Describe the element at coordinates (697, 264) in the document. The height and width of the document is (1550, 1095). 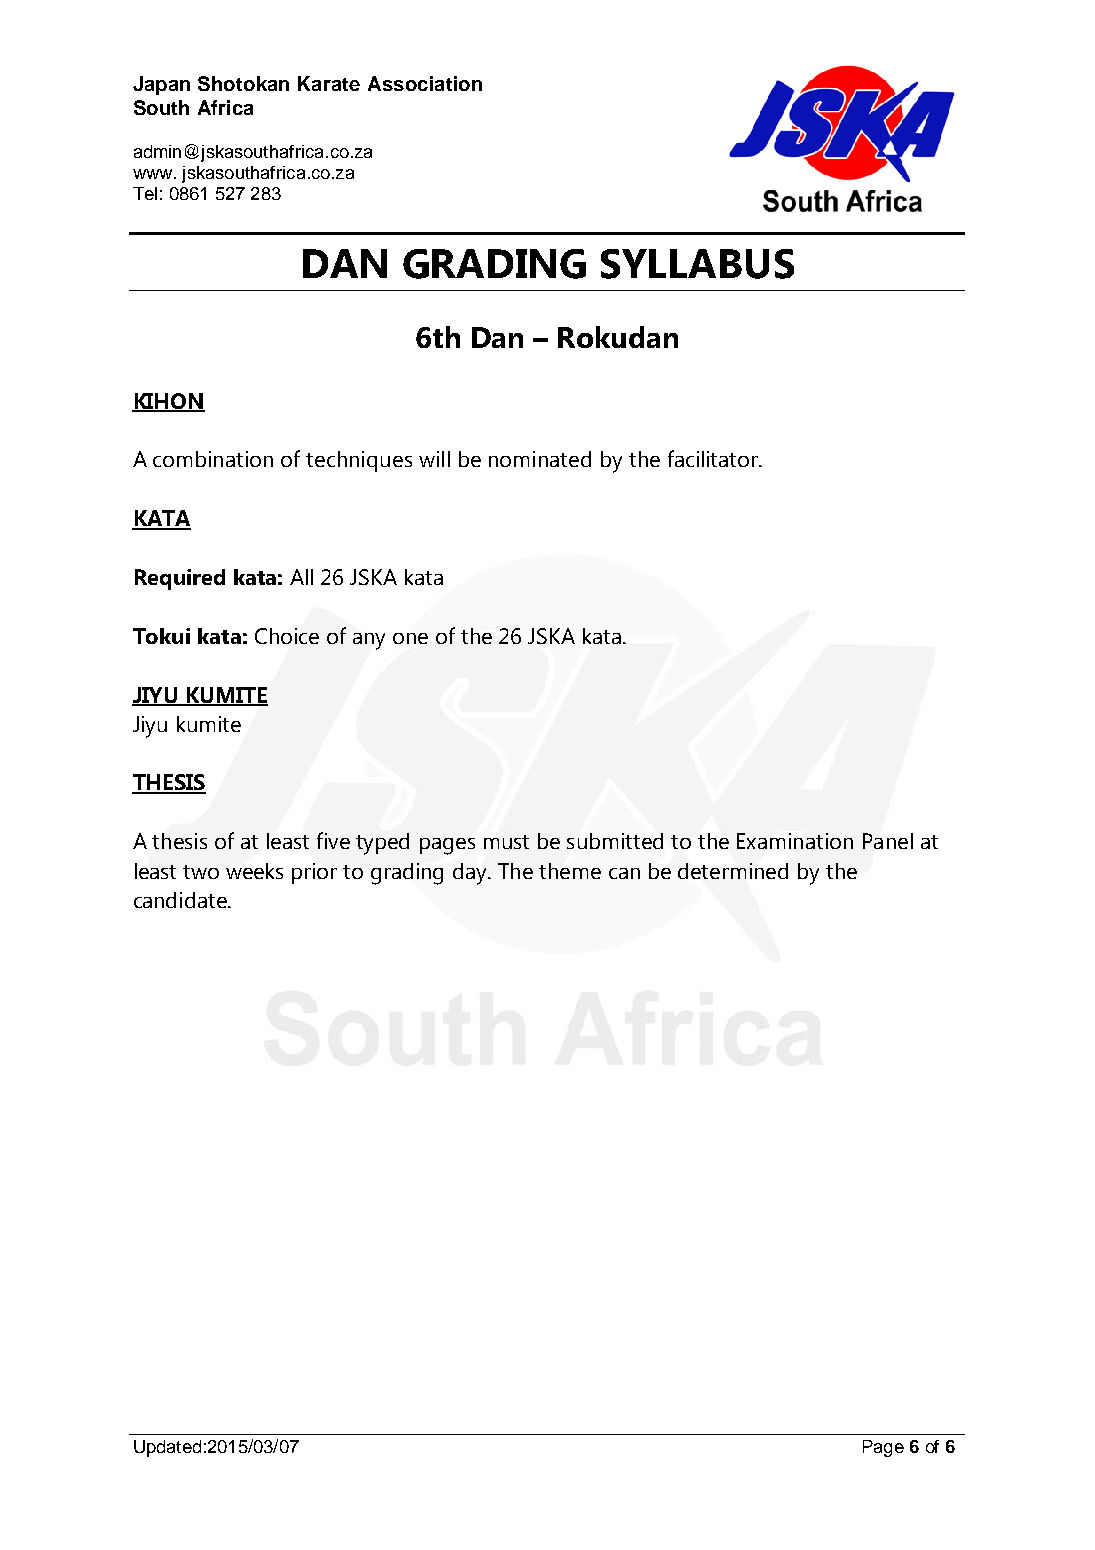
I see `SYLLABUS` at that location.
